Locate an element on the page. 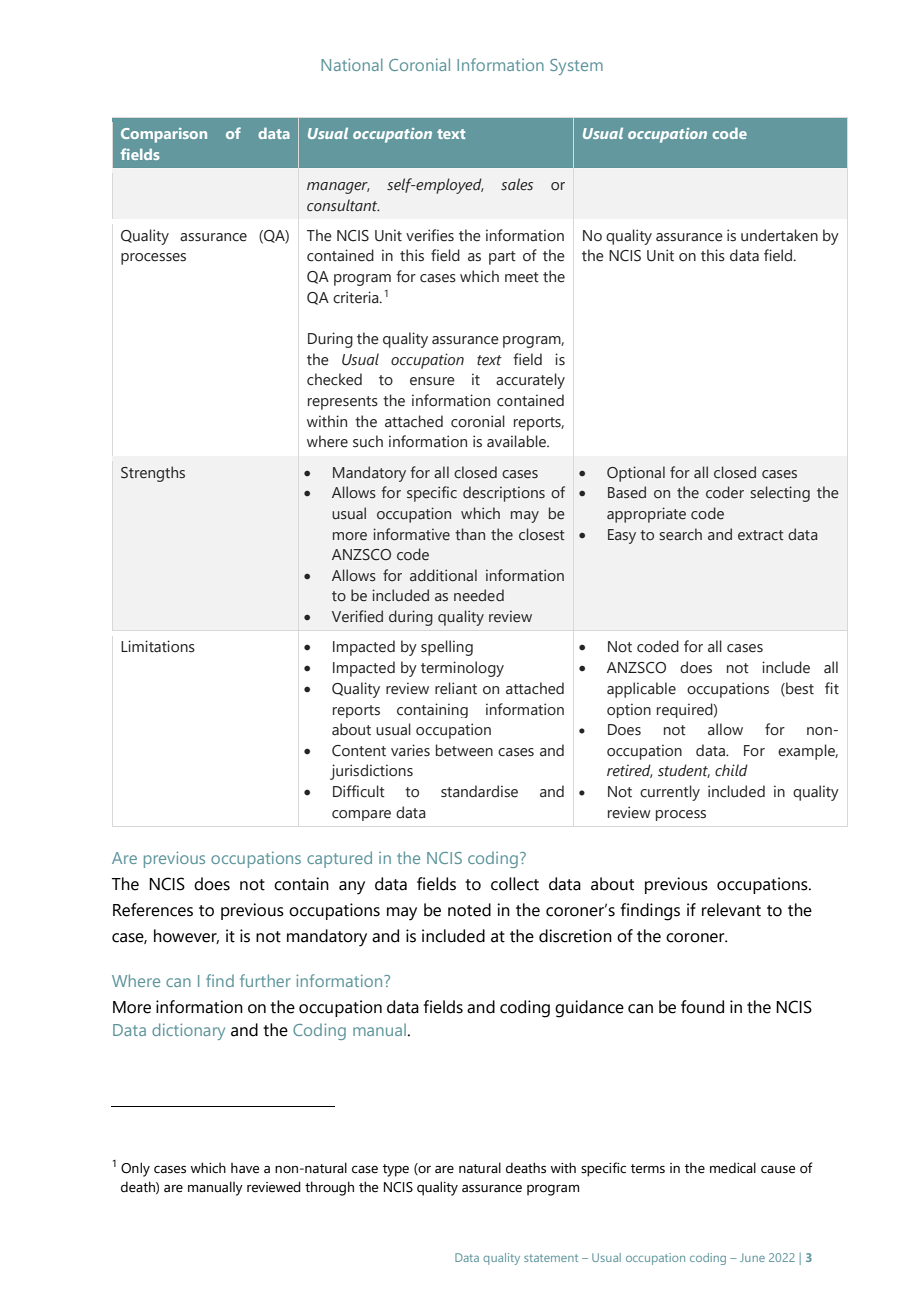 The height and width of the image is (1307, 924). Limitations is located at coordinates (158, 646).
